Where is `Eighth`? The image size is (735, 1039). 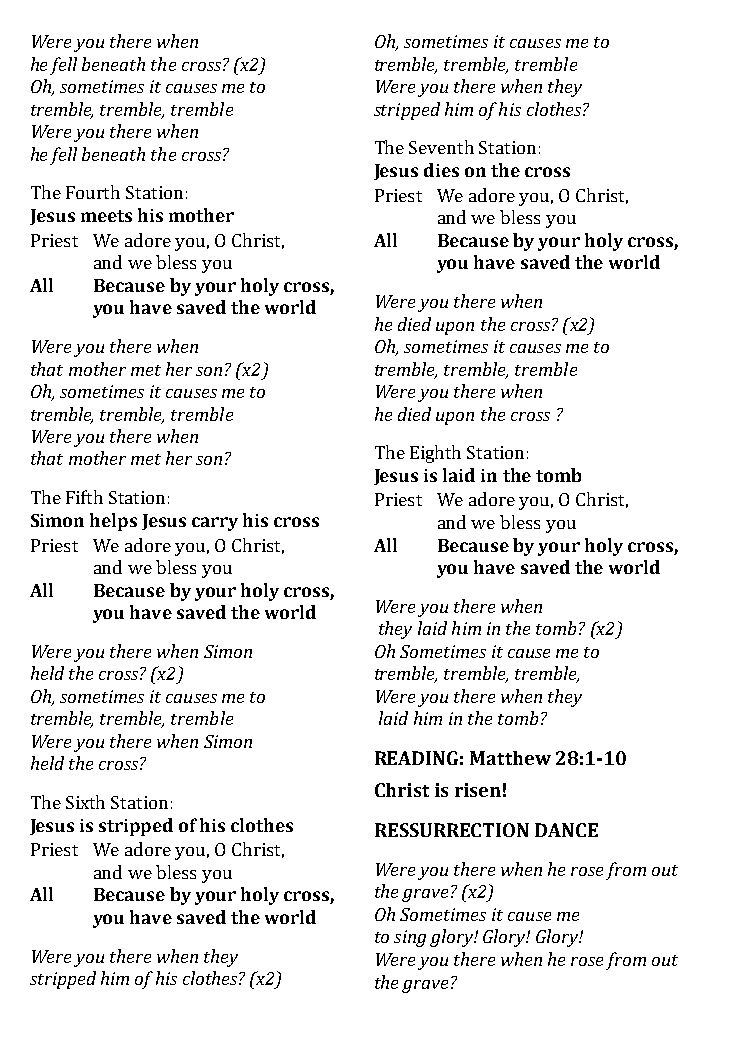
Eighth is located at coordinates (435, 454).
